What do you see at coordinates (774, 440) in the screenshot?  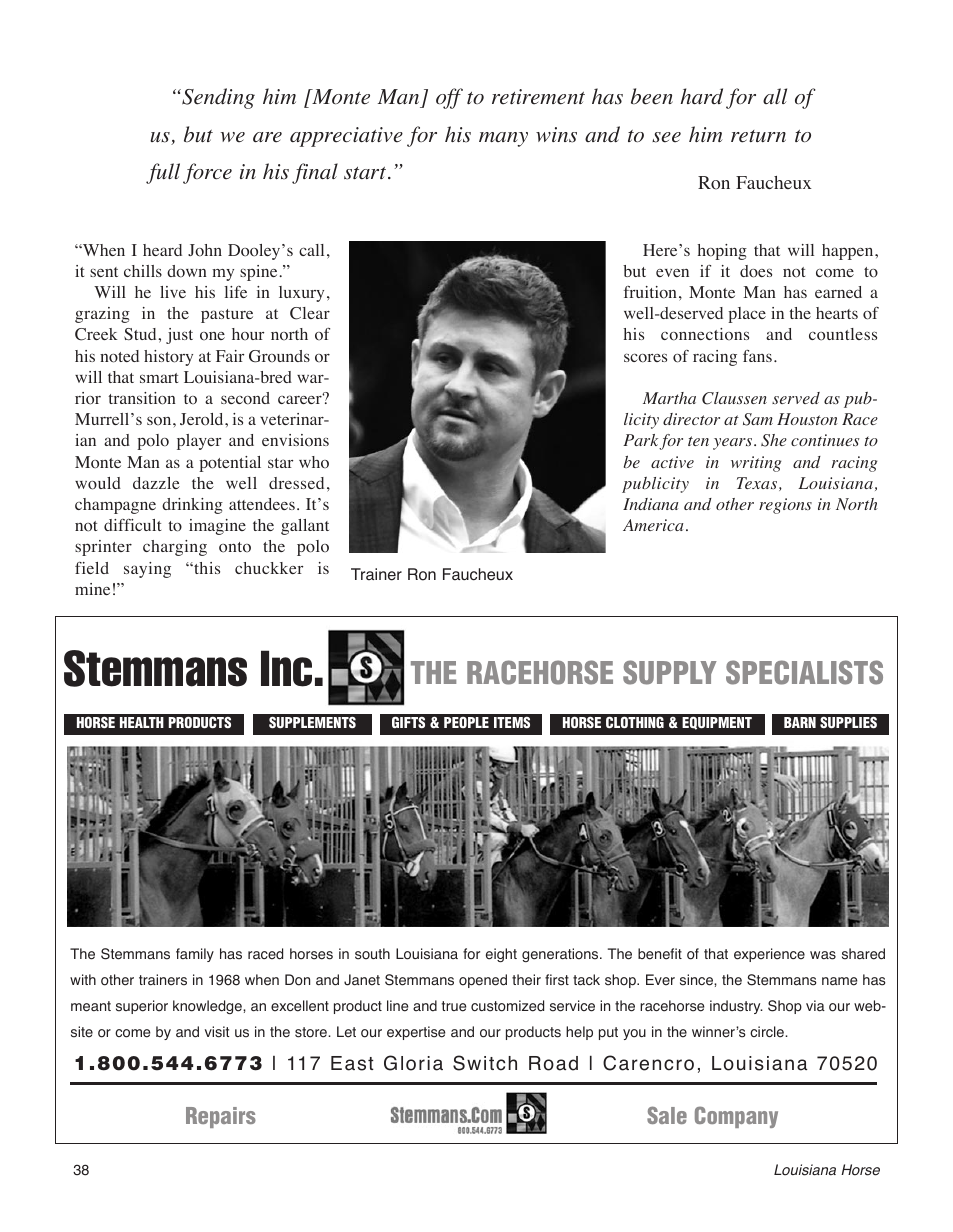 I see `She` at bounding box center [774, 440].
